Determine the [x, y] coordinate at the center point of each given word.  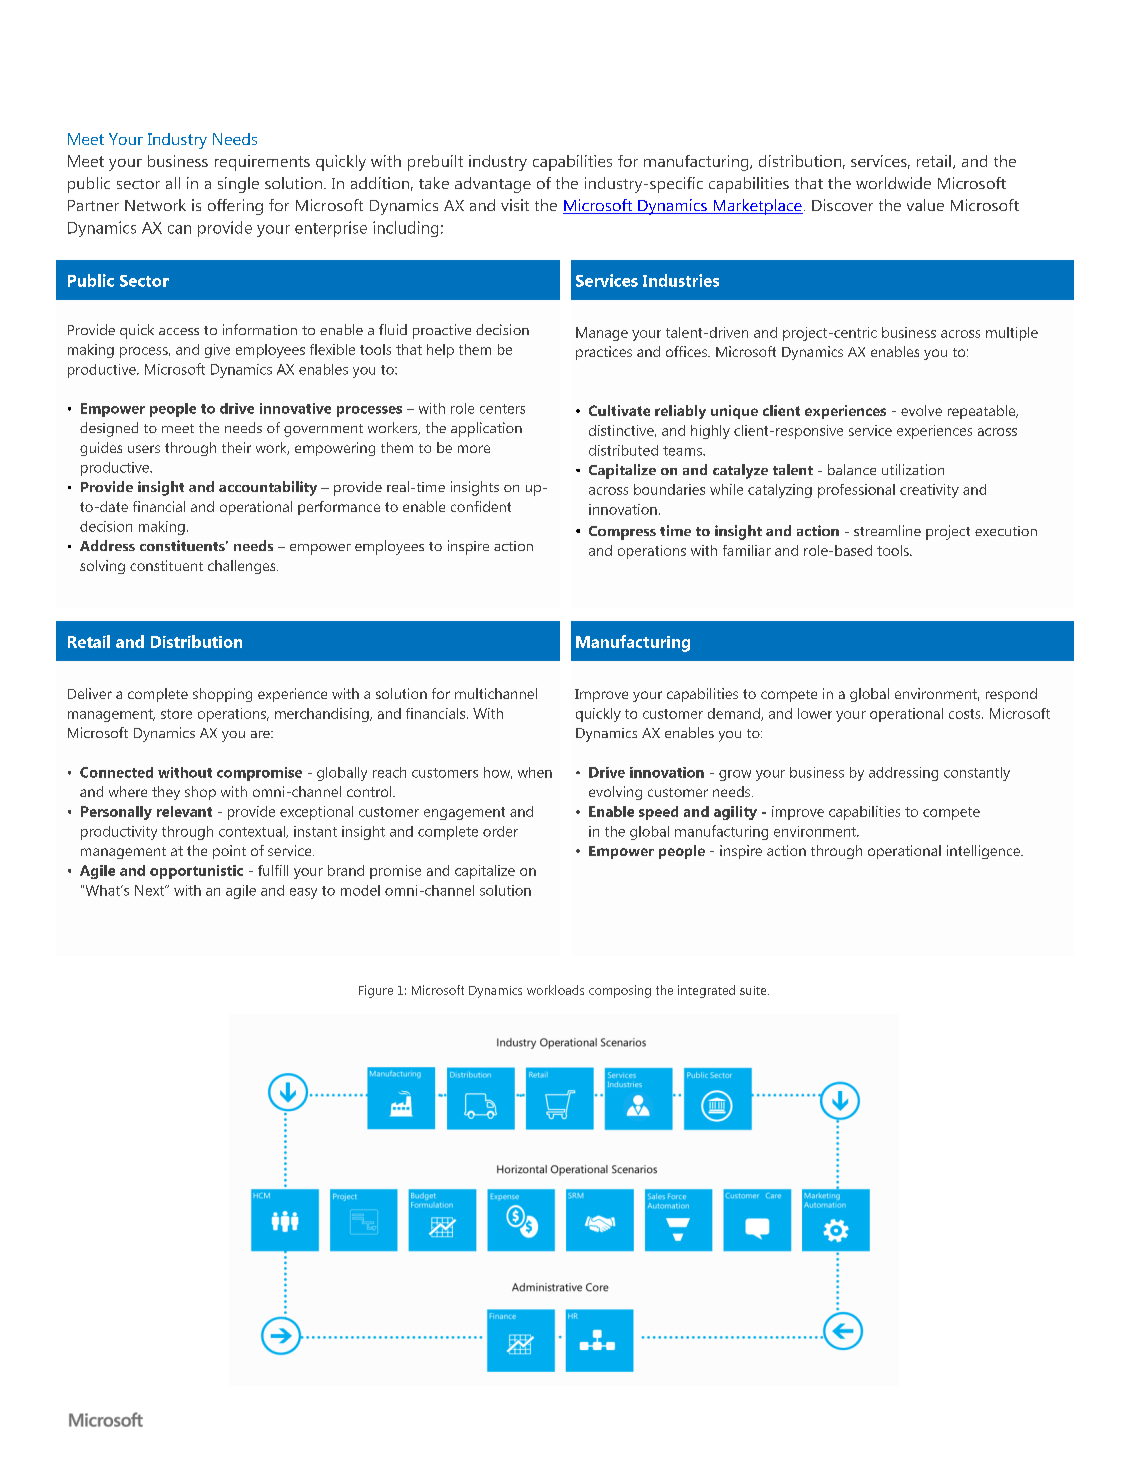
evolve [921, 410]
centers [502, 409]
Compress [622, 533]
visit [515, 205]
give [217, 351]
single [238, 185]
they [166, 793]
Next [150, 890]
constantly [977, 774]
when [535, 772]
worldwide [893, 183]
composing [620, 991]
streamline [887, 530]
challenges [243, 567]
